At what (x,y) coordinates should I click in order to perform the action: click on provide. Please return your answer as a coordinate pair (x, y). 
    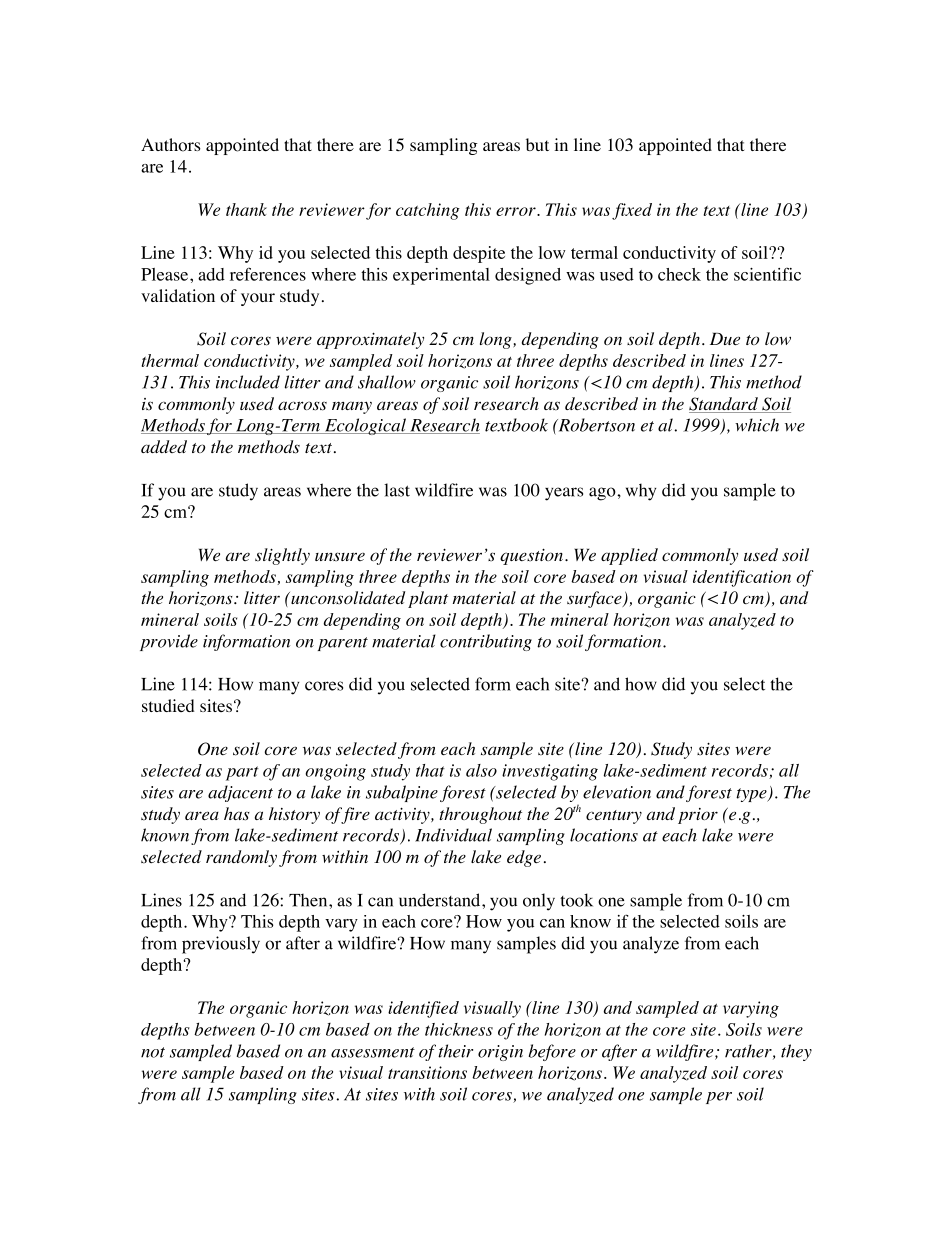
    Looking at the image, I should click on (169, 642).
